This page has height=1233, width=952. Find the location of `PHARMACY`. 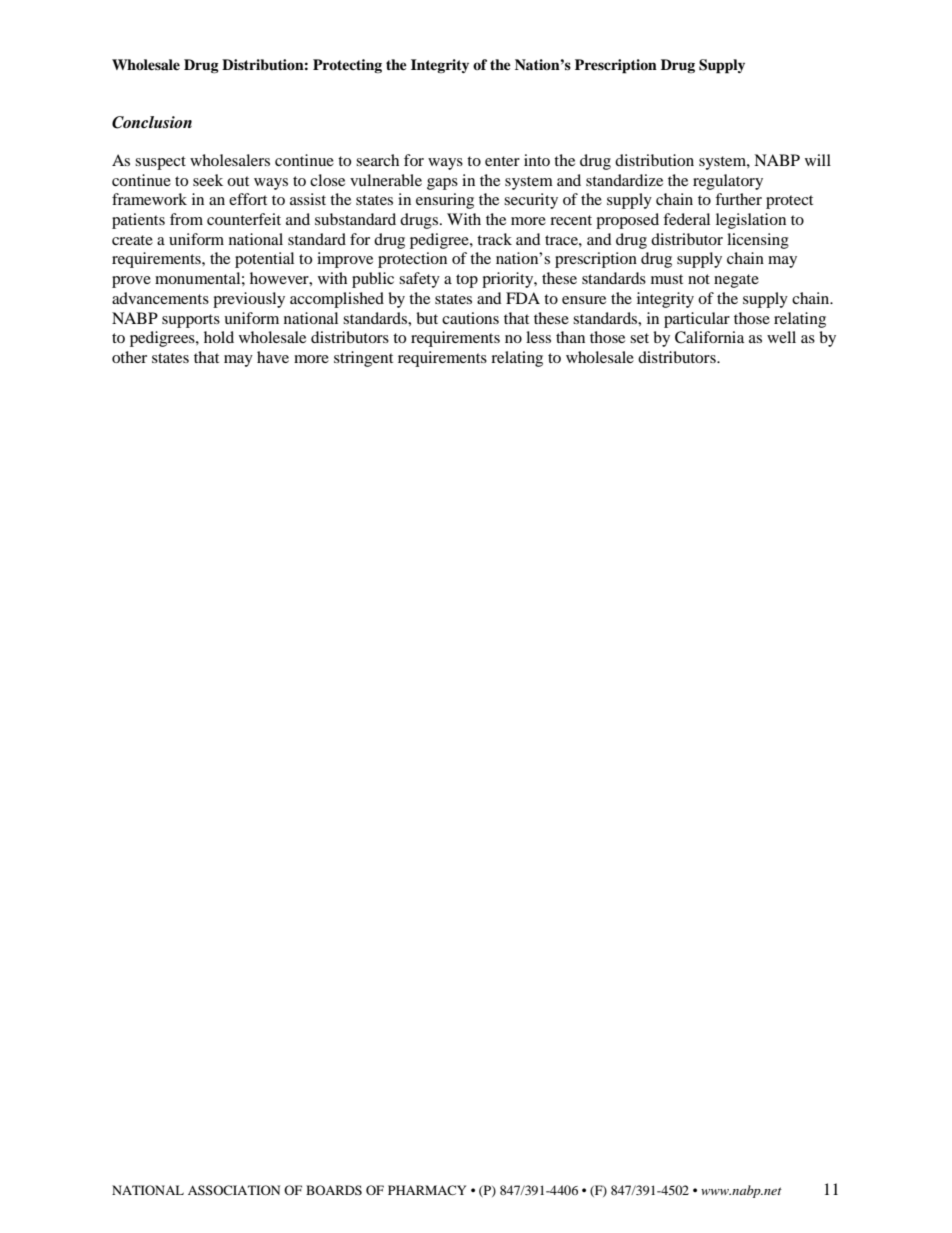

PHARMACY is located at coordinates (427, 1190).
